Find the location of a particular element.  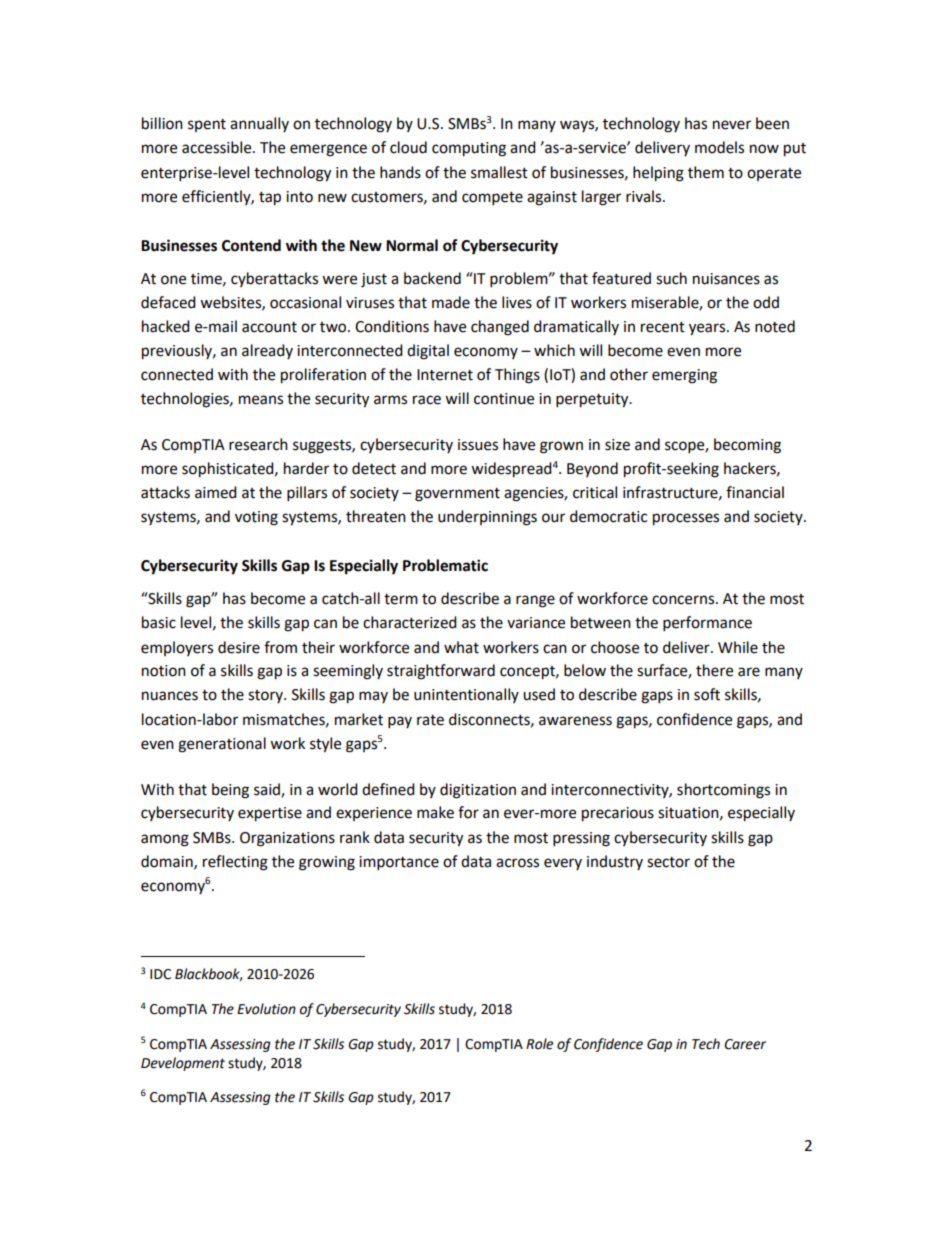

accessible is located at coordinates (218, 147).
